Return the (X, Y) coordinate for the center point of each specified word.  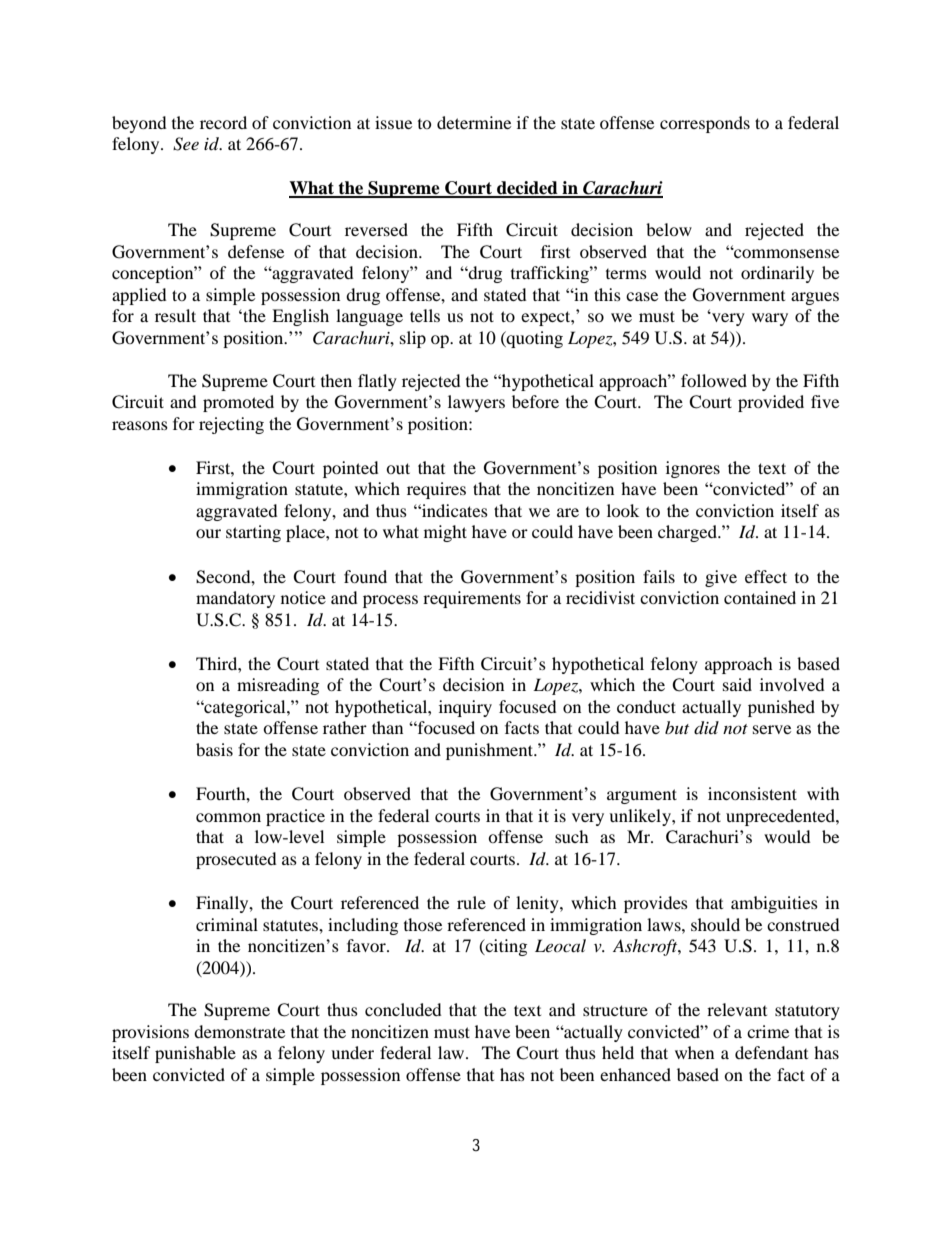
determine (474, 122)
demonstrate (239, 1031)
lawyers (476, 403)
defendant (771, 1052)
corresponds (705, 124)
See (186, 144)
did (706, 728)
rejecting (231, 425)
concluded (403, 1009)
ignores (693, 469)
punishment (490, 751)
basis (214, 749)
